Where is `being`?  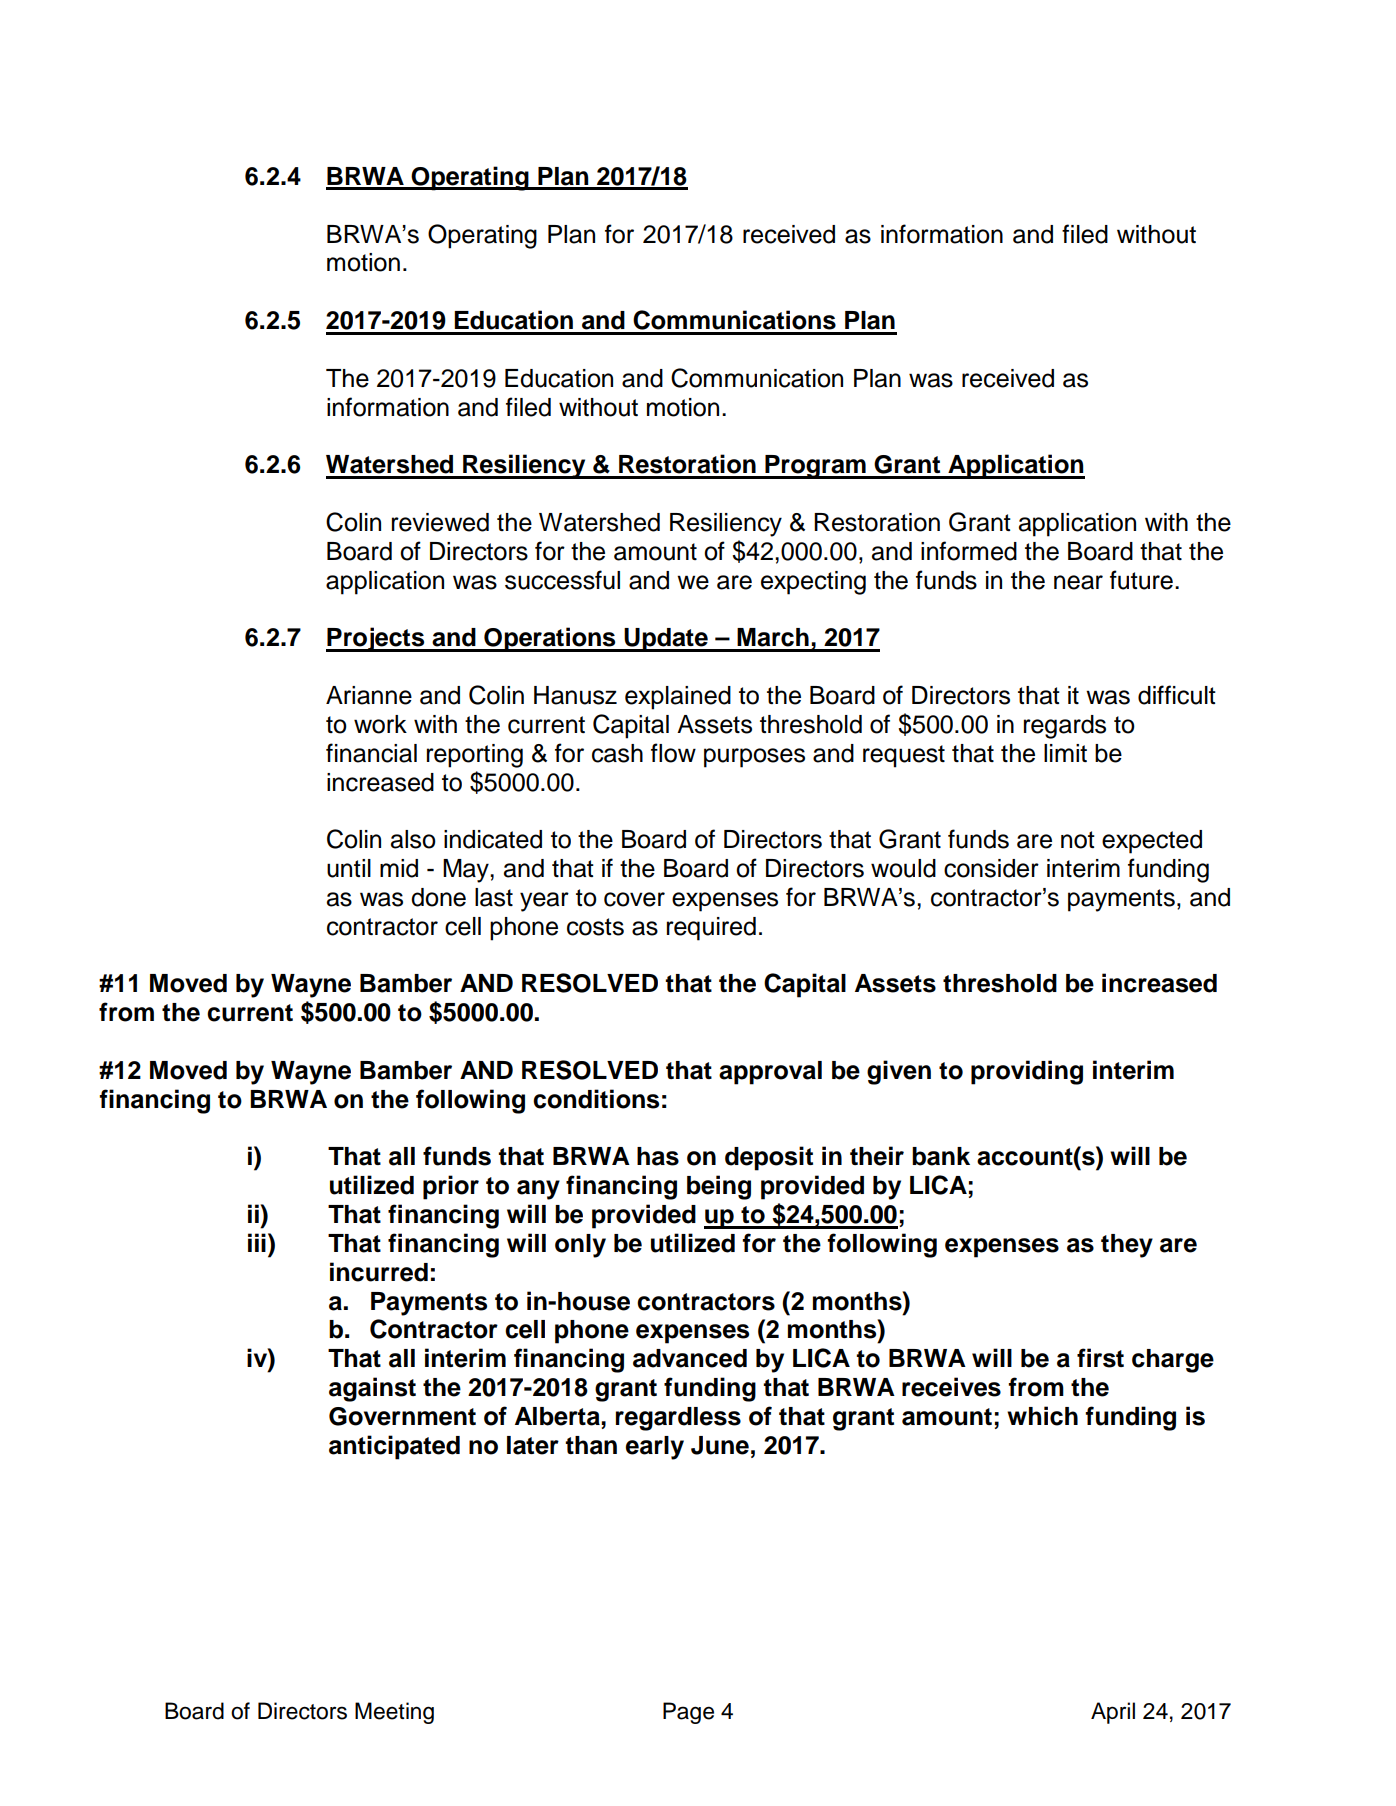
being is located at coordinates (719, 1187).
